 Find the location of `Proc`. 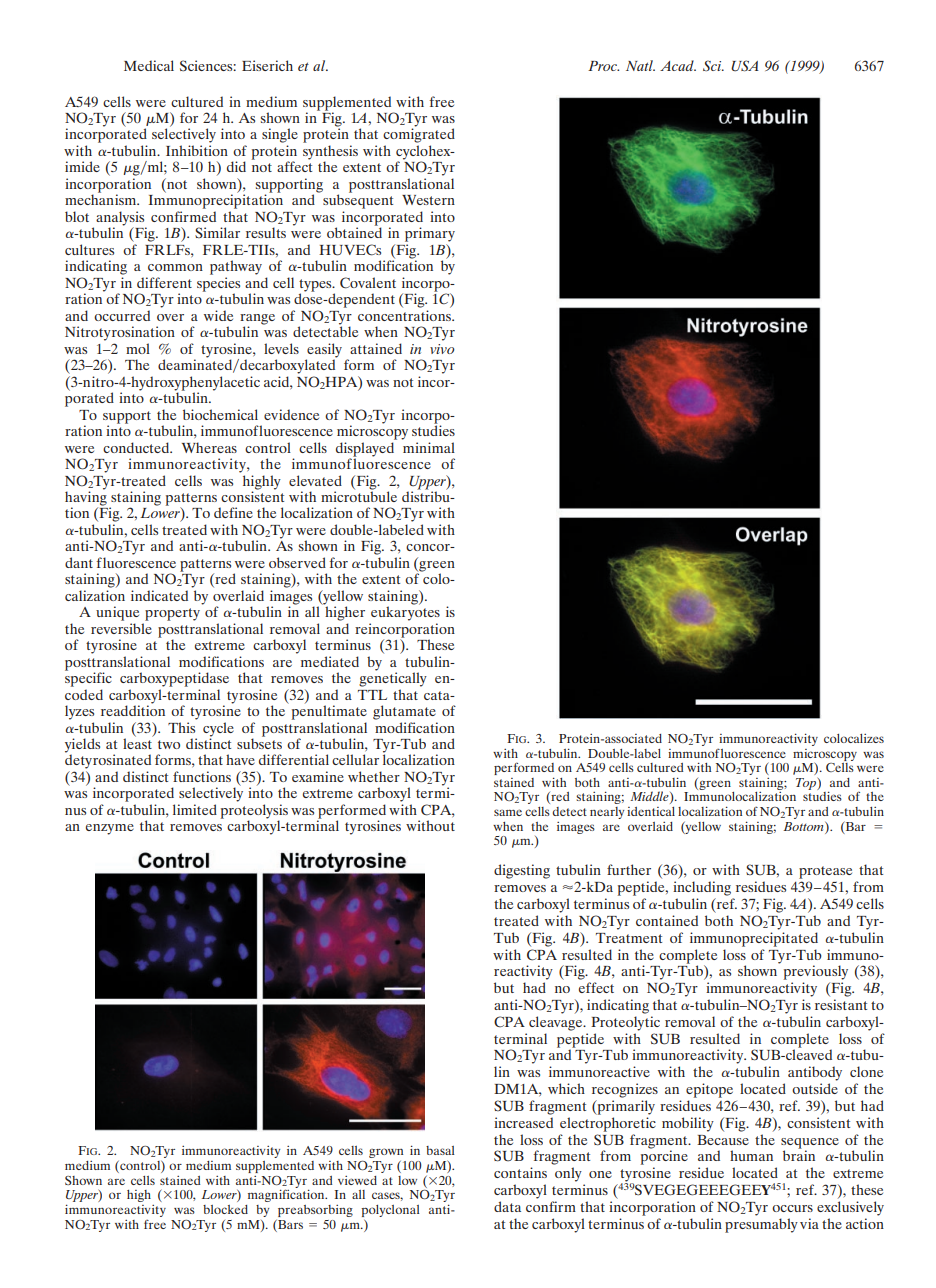

Proc is located at coordinates (603, 66).
